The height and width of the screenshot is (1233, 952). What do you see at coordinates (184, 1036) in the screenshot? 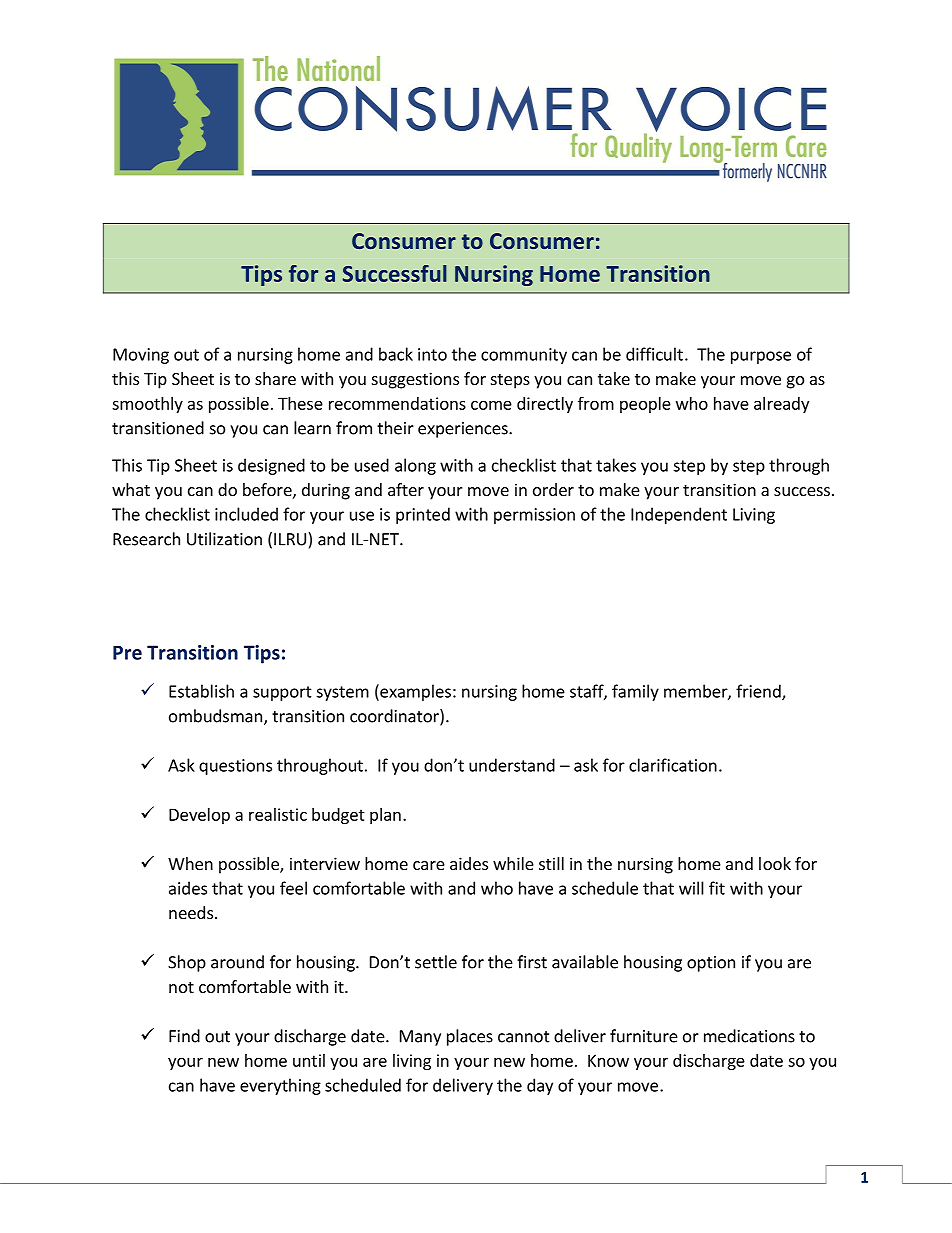
I see `Find` at bounding box center [184, 1036].
